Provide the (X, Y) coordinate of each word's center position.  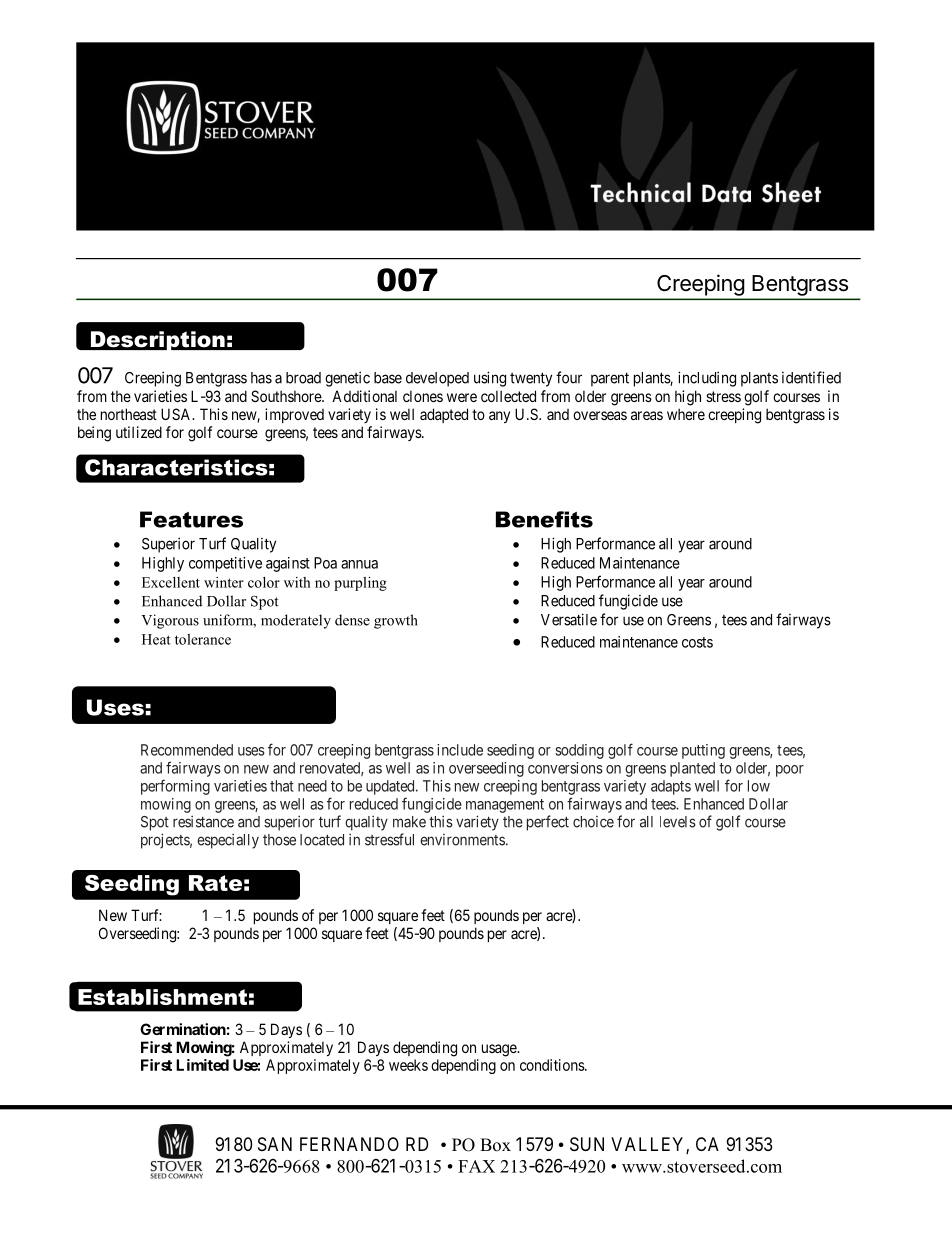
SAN (275, 1144)
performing (175, 787)
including (707, 379)
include (460, 750)
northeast (129, 414)
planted (692, 769)
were (462, 397)
